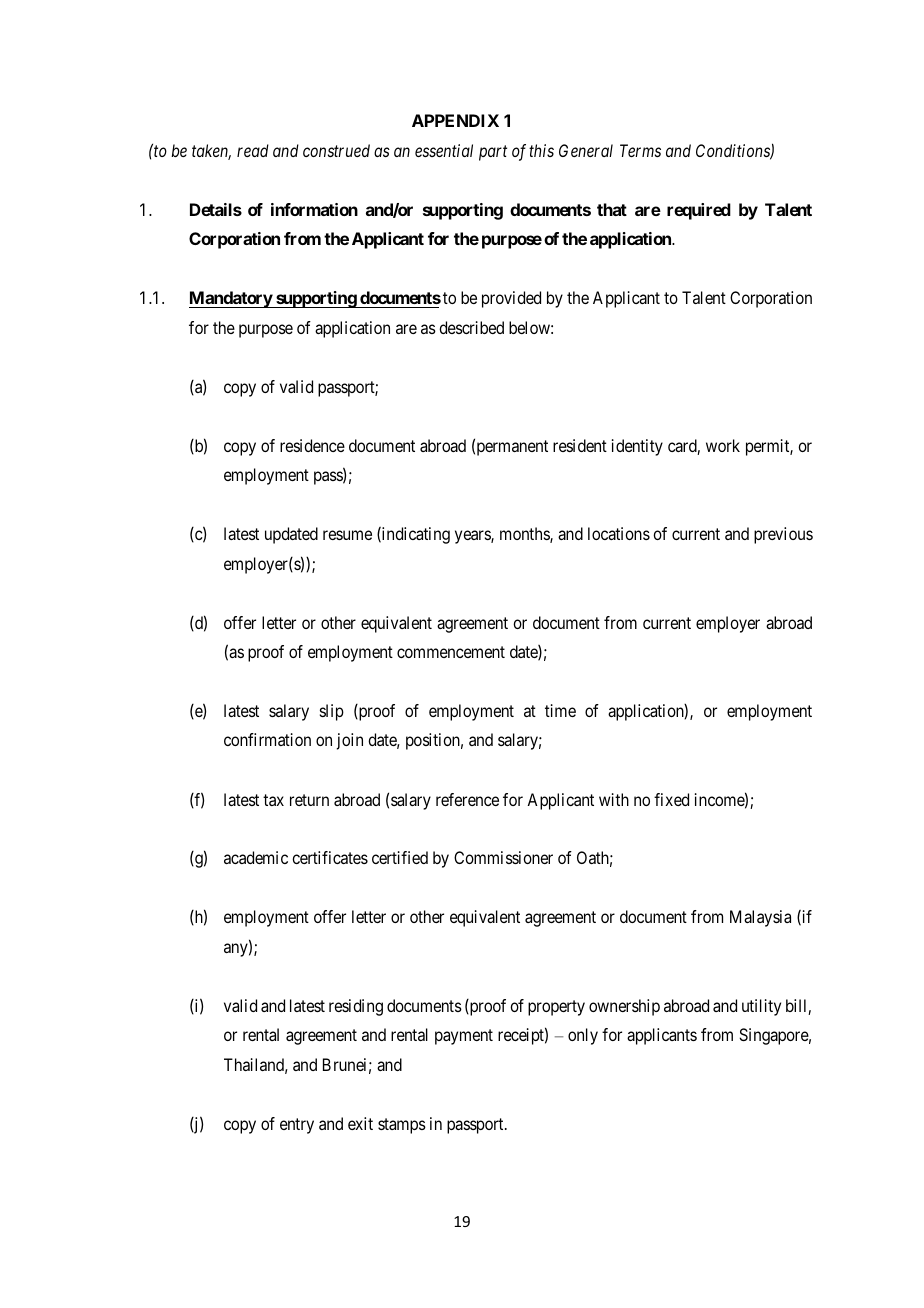 This screenshot has width=924, height=1308. Describe the element at coordinates (760, 918) in the screenshot. I see `Malaysia` at that location.
